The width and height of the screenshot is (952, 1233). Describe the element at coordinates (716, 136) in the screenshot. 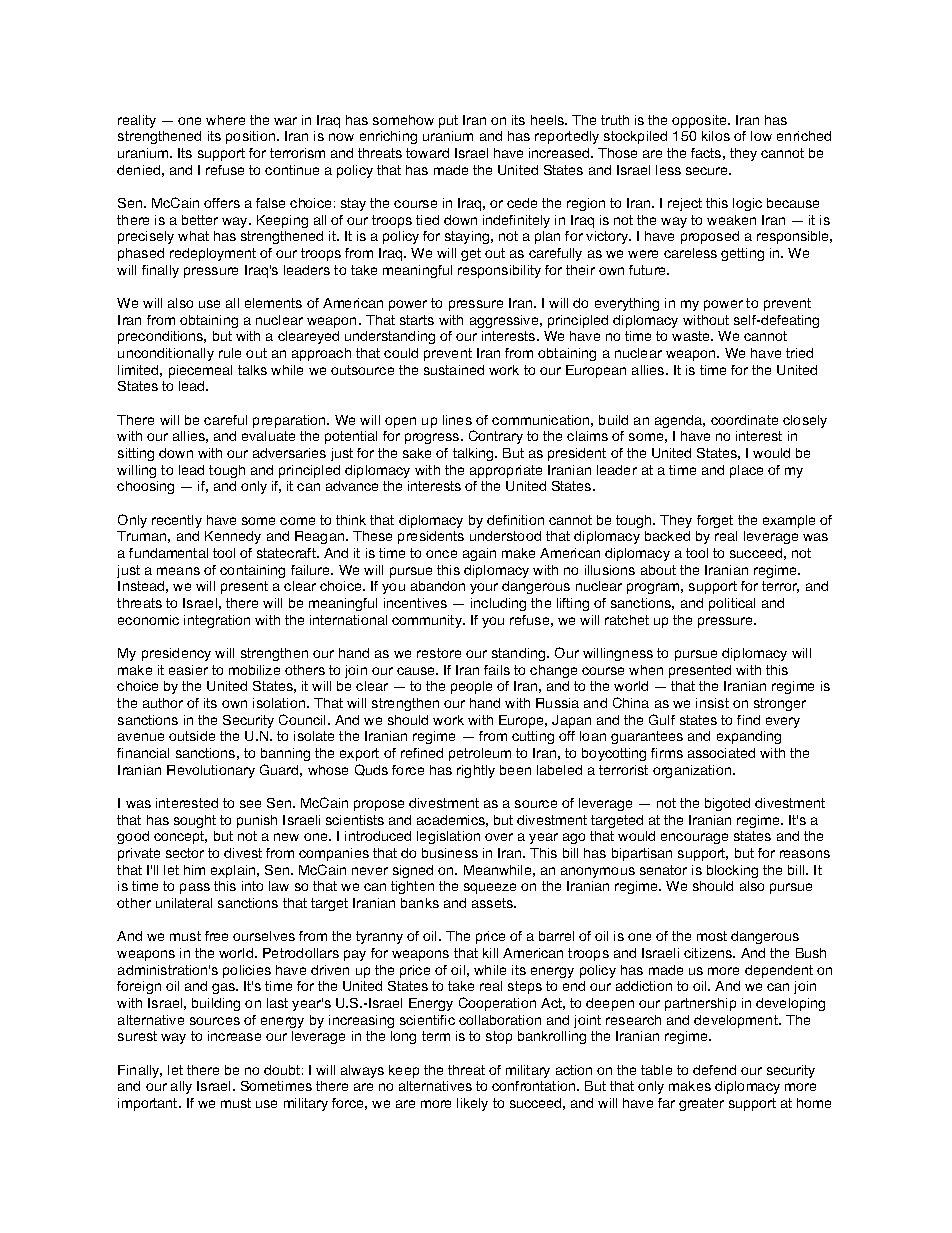

I see `kilos` at that location.
